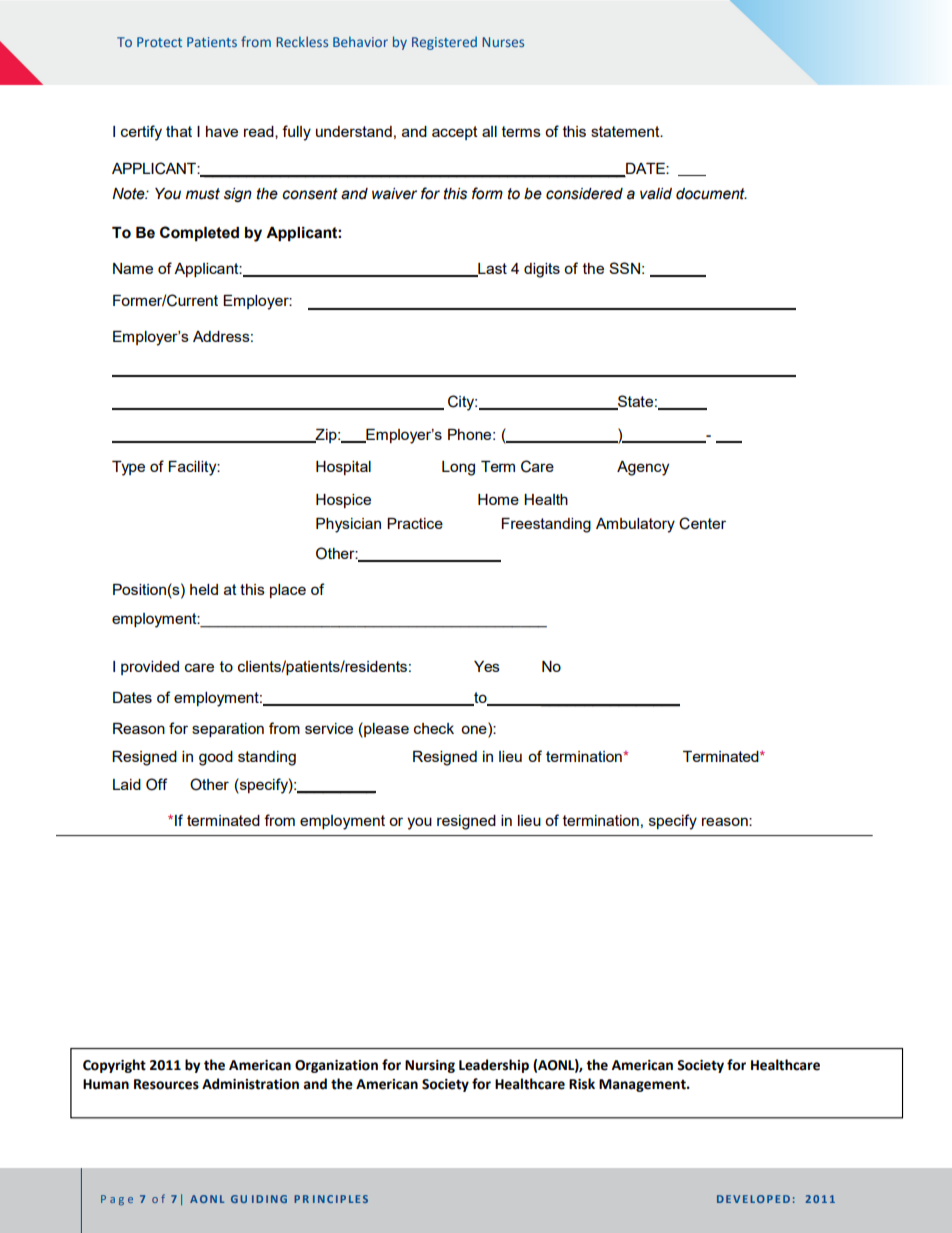 The height and width of the image is (1233, 952). Describe the element at coordinates (430, 1066) in the image. I see `Nursing` at that location.
